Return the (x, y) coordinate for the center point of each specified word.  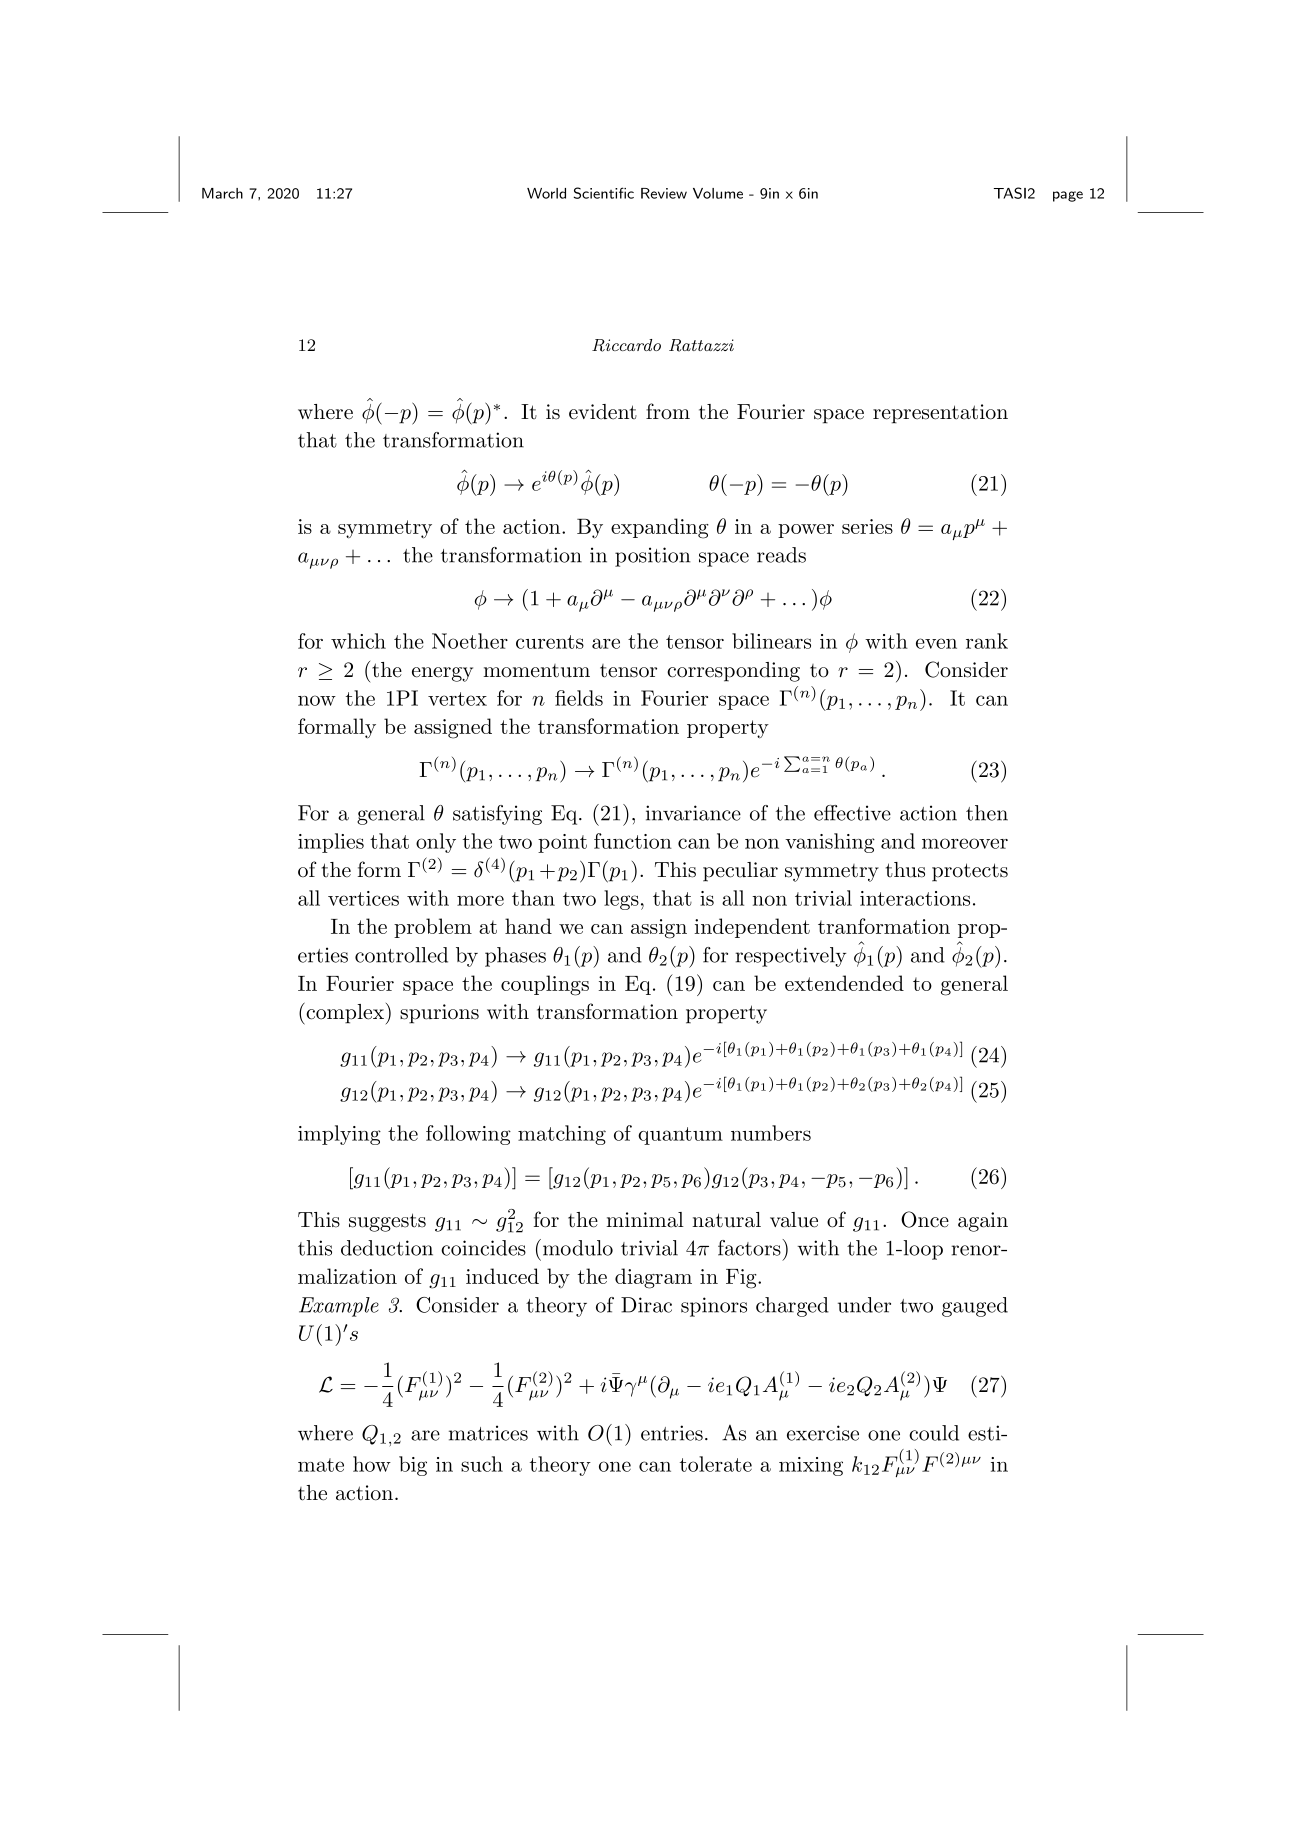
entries (672, 1433)
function (633, 841)
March (222, 193)
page (1068, 196)
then (987, 813)
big (413, 1466)
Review (664, 193)
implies (331, 843)
